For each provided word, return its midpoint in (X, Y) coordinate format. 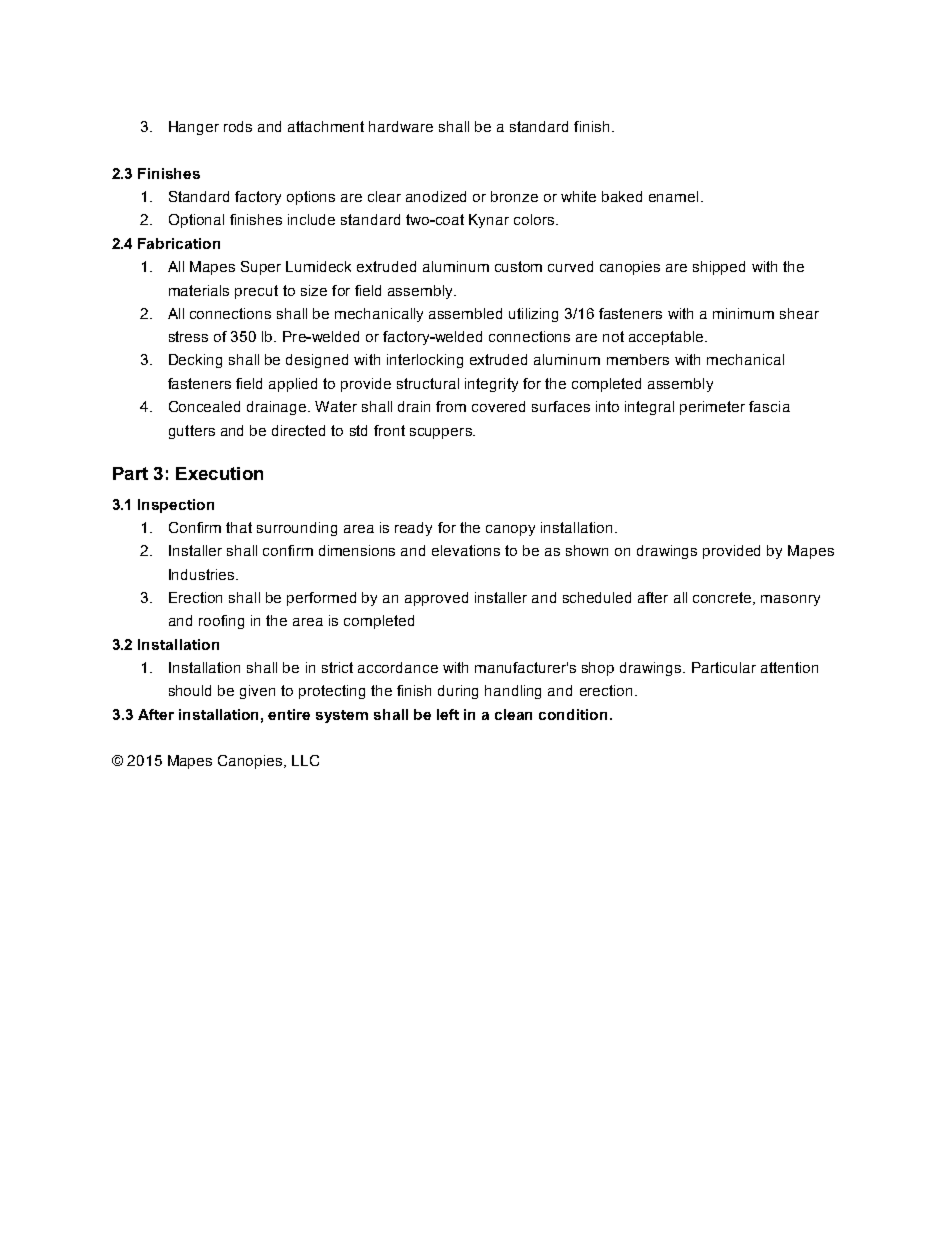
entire (289, 714)
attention (789, 667)
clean (513, 714)
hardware (401, 126)
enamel (673, 196)
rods (238, 126)
